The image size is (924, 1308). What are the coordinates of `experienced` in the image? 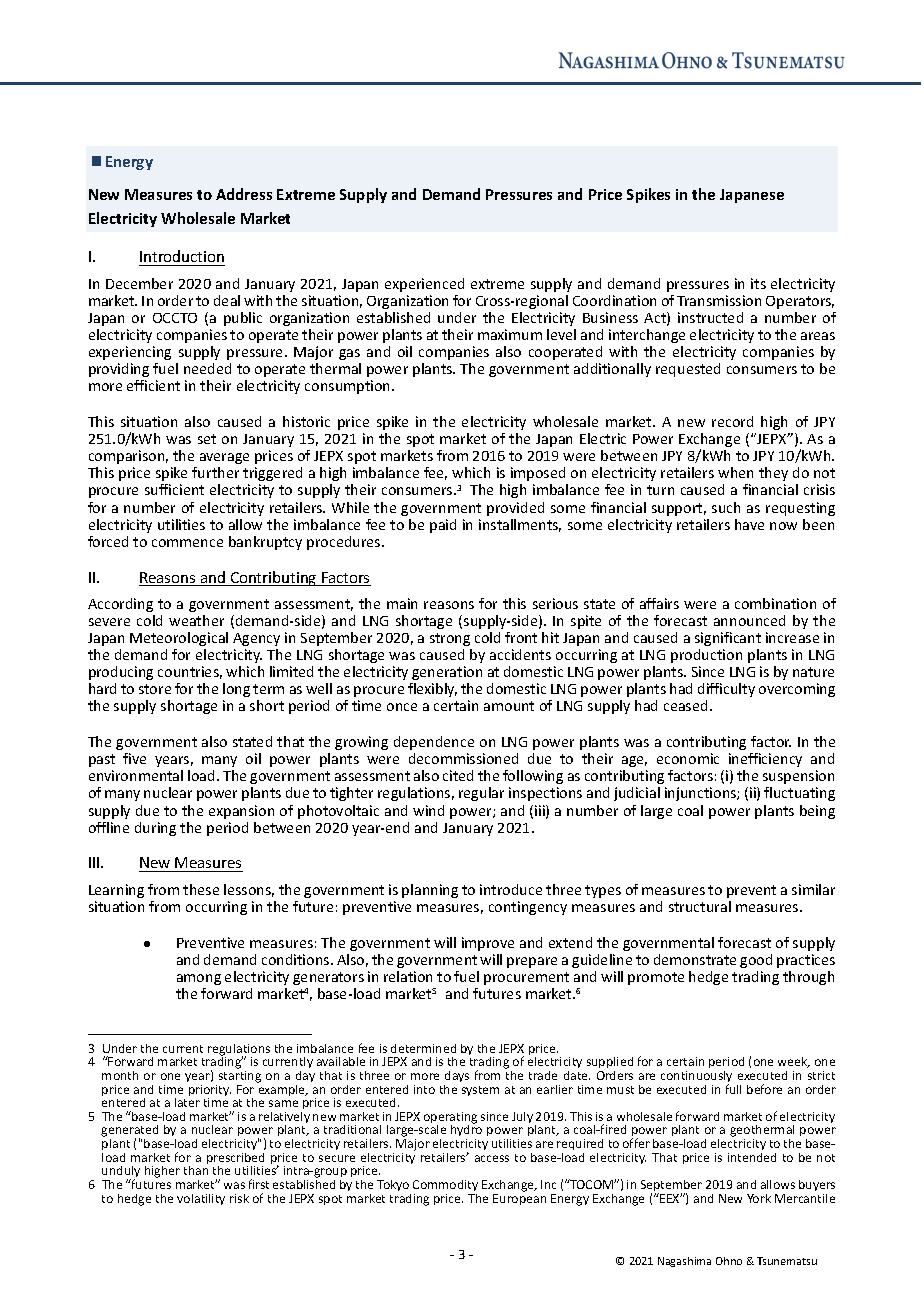 It's located at (424, 285).
